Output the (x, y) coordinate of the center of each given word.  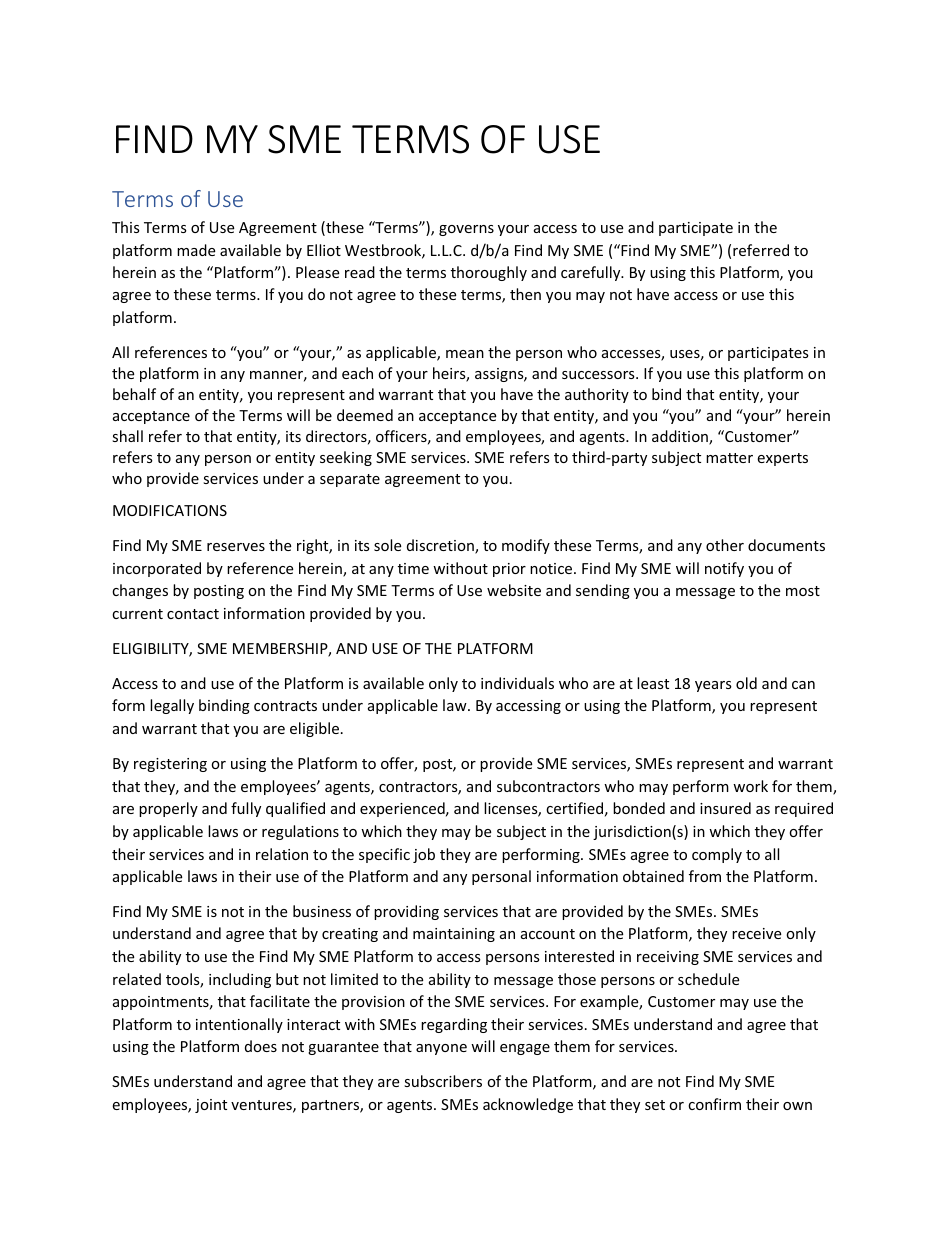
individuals (517, 683)
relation (282, 854)
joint (211, 1106)
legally (172, 706)
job (424, 855)
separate (350, 480)
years (713, 686)
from (705, 876)
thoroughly (489, 273)
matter (729, 458)
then (525, 294)
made (196, 250)
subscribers (443, 1081)
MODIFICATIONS (170, 510)
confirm (714, 1104)
